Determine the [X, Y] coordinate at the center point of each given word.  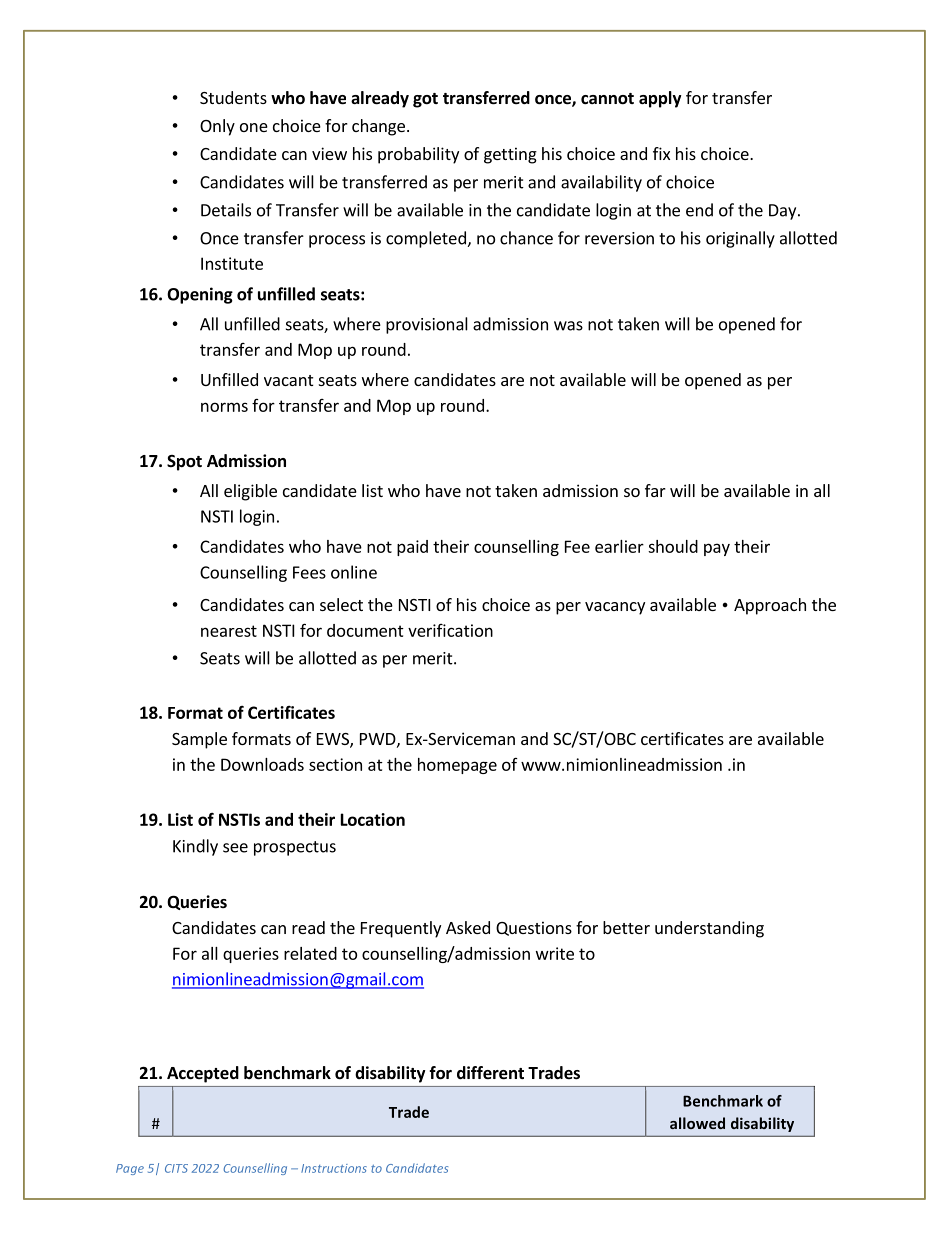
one [254, 127]
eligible [250, 492]
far [655, 490]
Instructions [334, 1168]
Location [373, 819]
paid [412, 548]
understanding [709, 929]
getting [510, 155]
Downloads [262, 764]
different [490, 1073]
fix [661, 153]
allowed [697, 1123]
